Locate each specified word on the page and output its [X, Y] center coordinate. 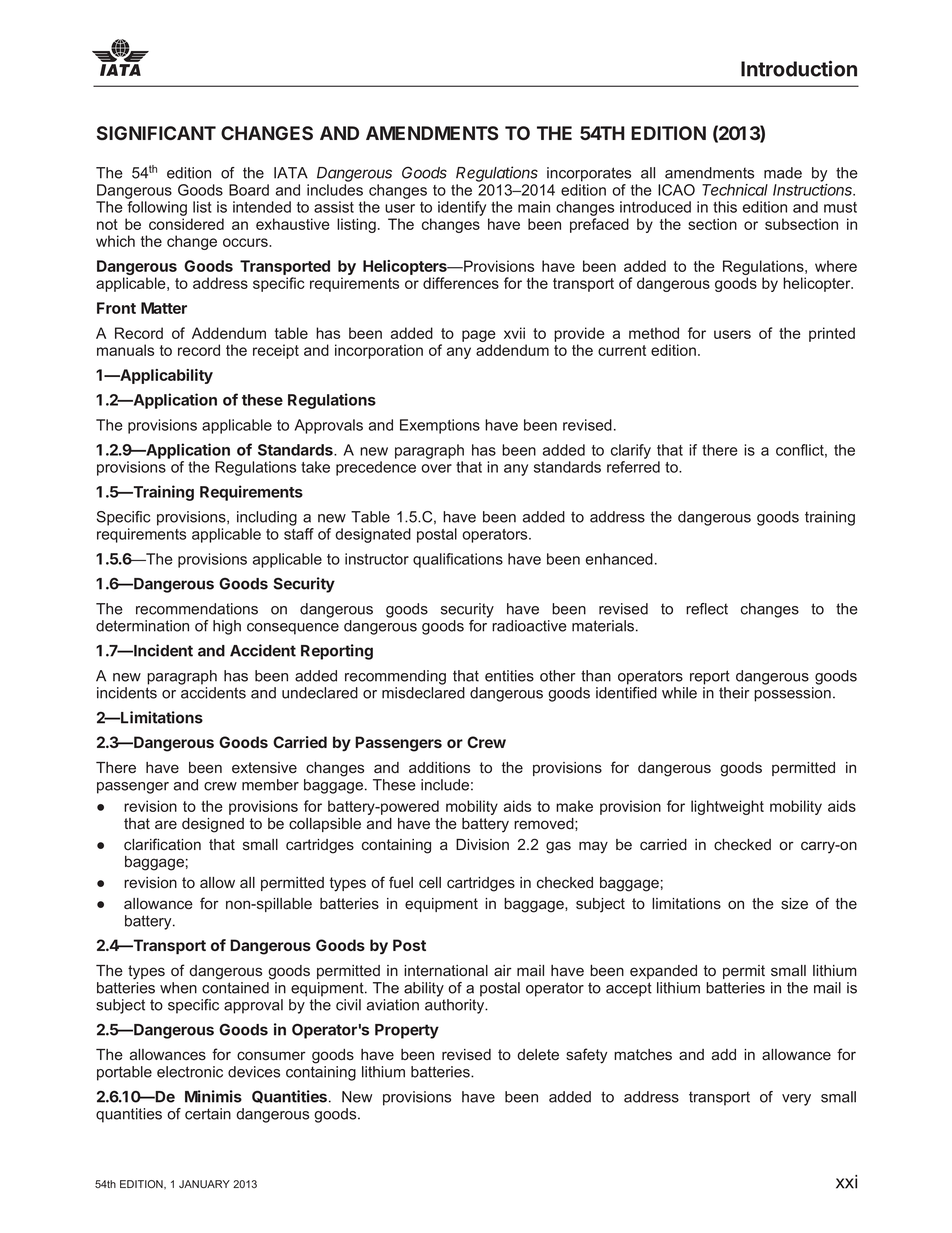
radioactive [529, 626]
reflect [707, 609]
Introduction [799, 68]
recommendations [197, 609]
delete [538, 1055]
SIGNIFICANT [156, 133]
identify [462, 208]
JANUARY [204, 1184]
